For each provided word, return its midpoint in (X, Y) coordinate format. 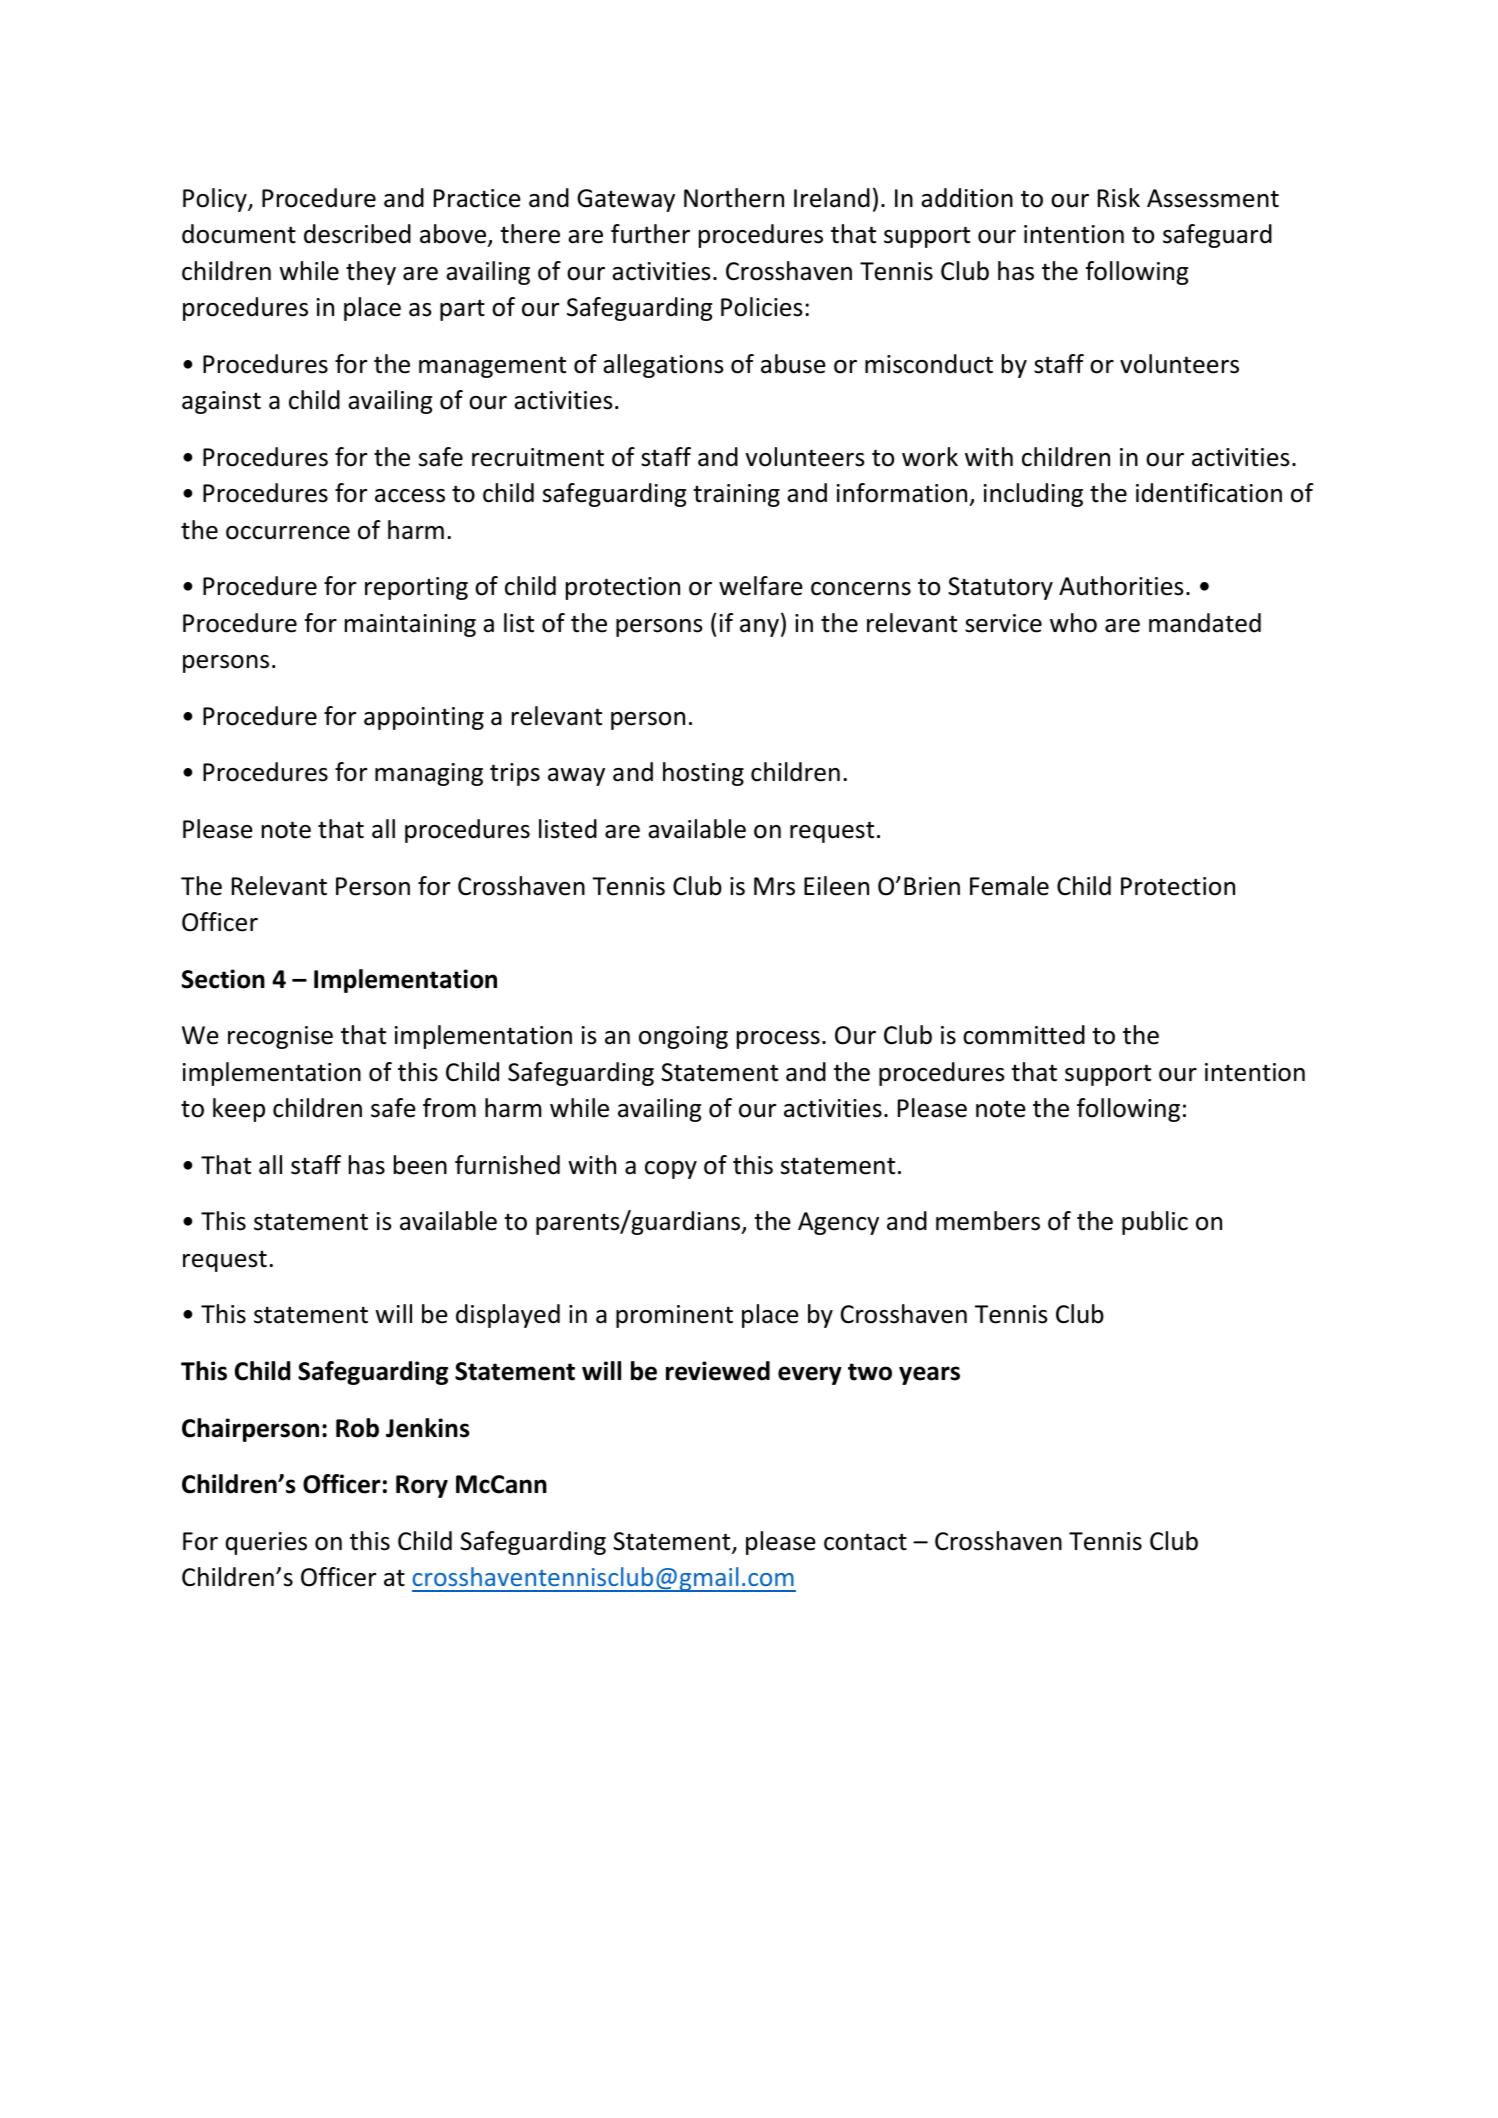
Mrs (774, 886)
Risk (1119, 198)
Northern (734, 198)
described (357, 234)
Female (1009, 886)
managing (429, 774)
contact (865, 1542)
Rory (422, 1486)
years (929, 1375)
